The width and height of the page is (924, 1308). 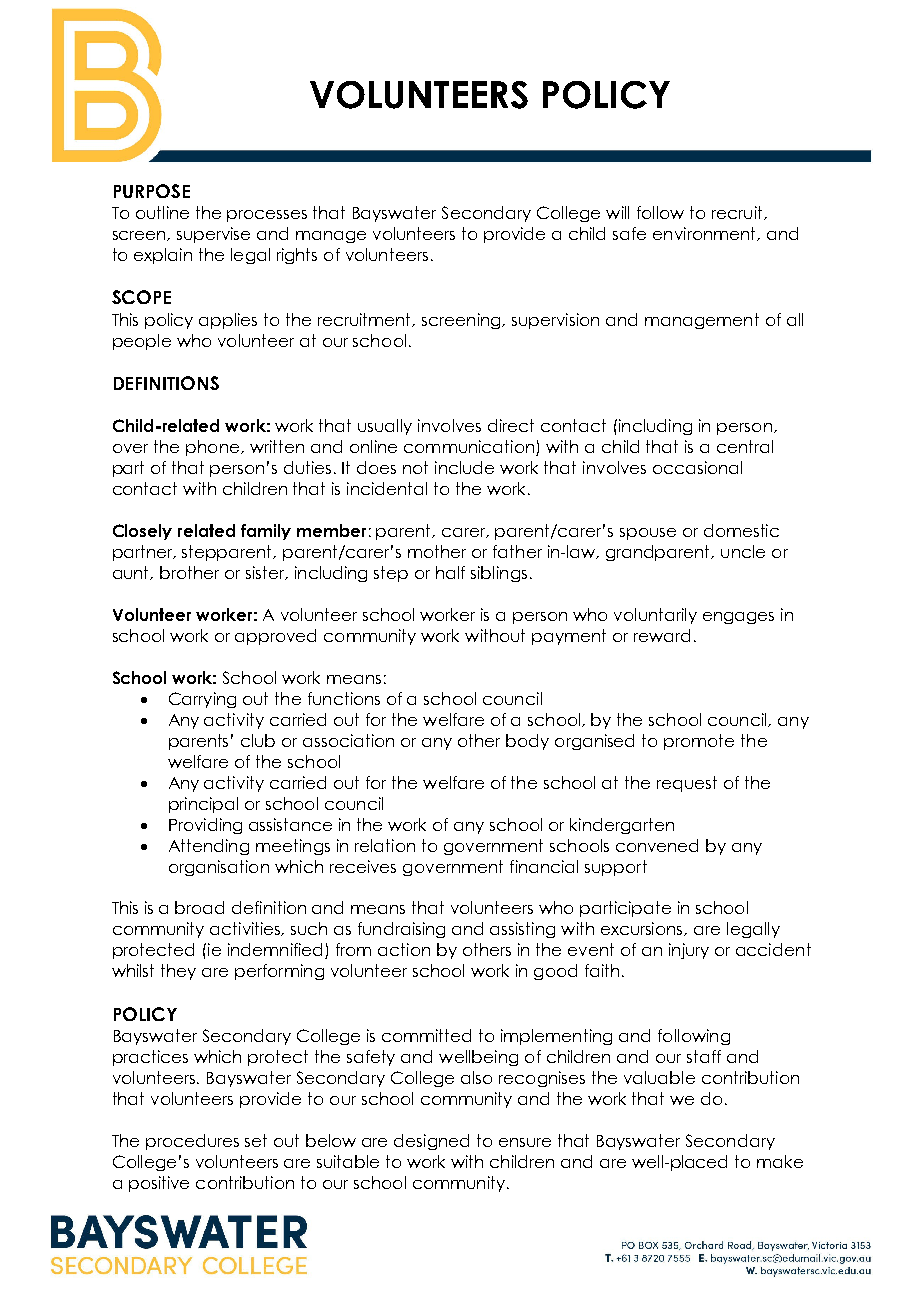 I want to click on environment, so click(x=706, y=234).
